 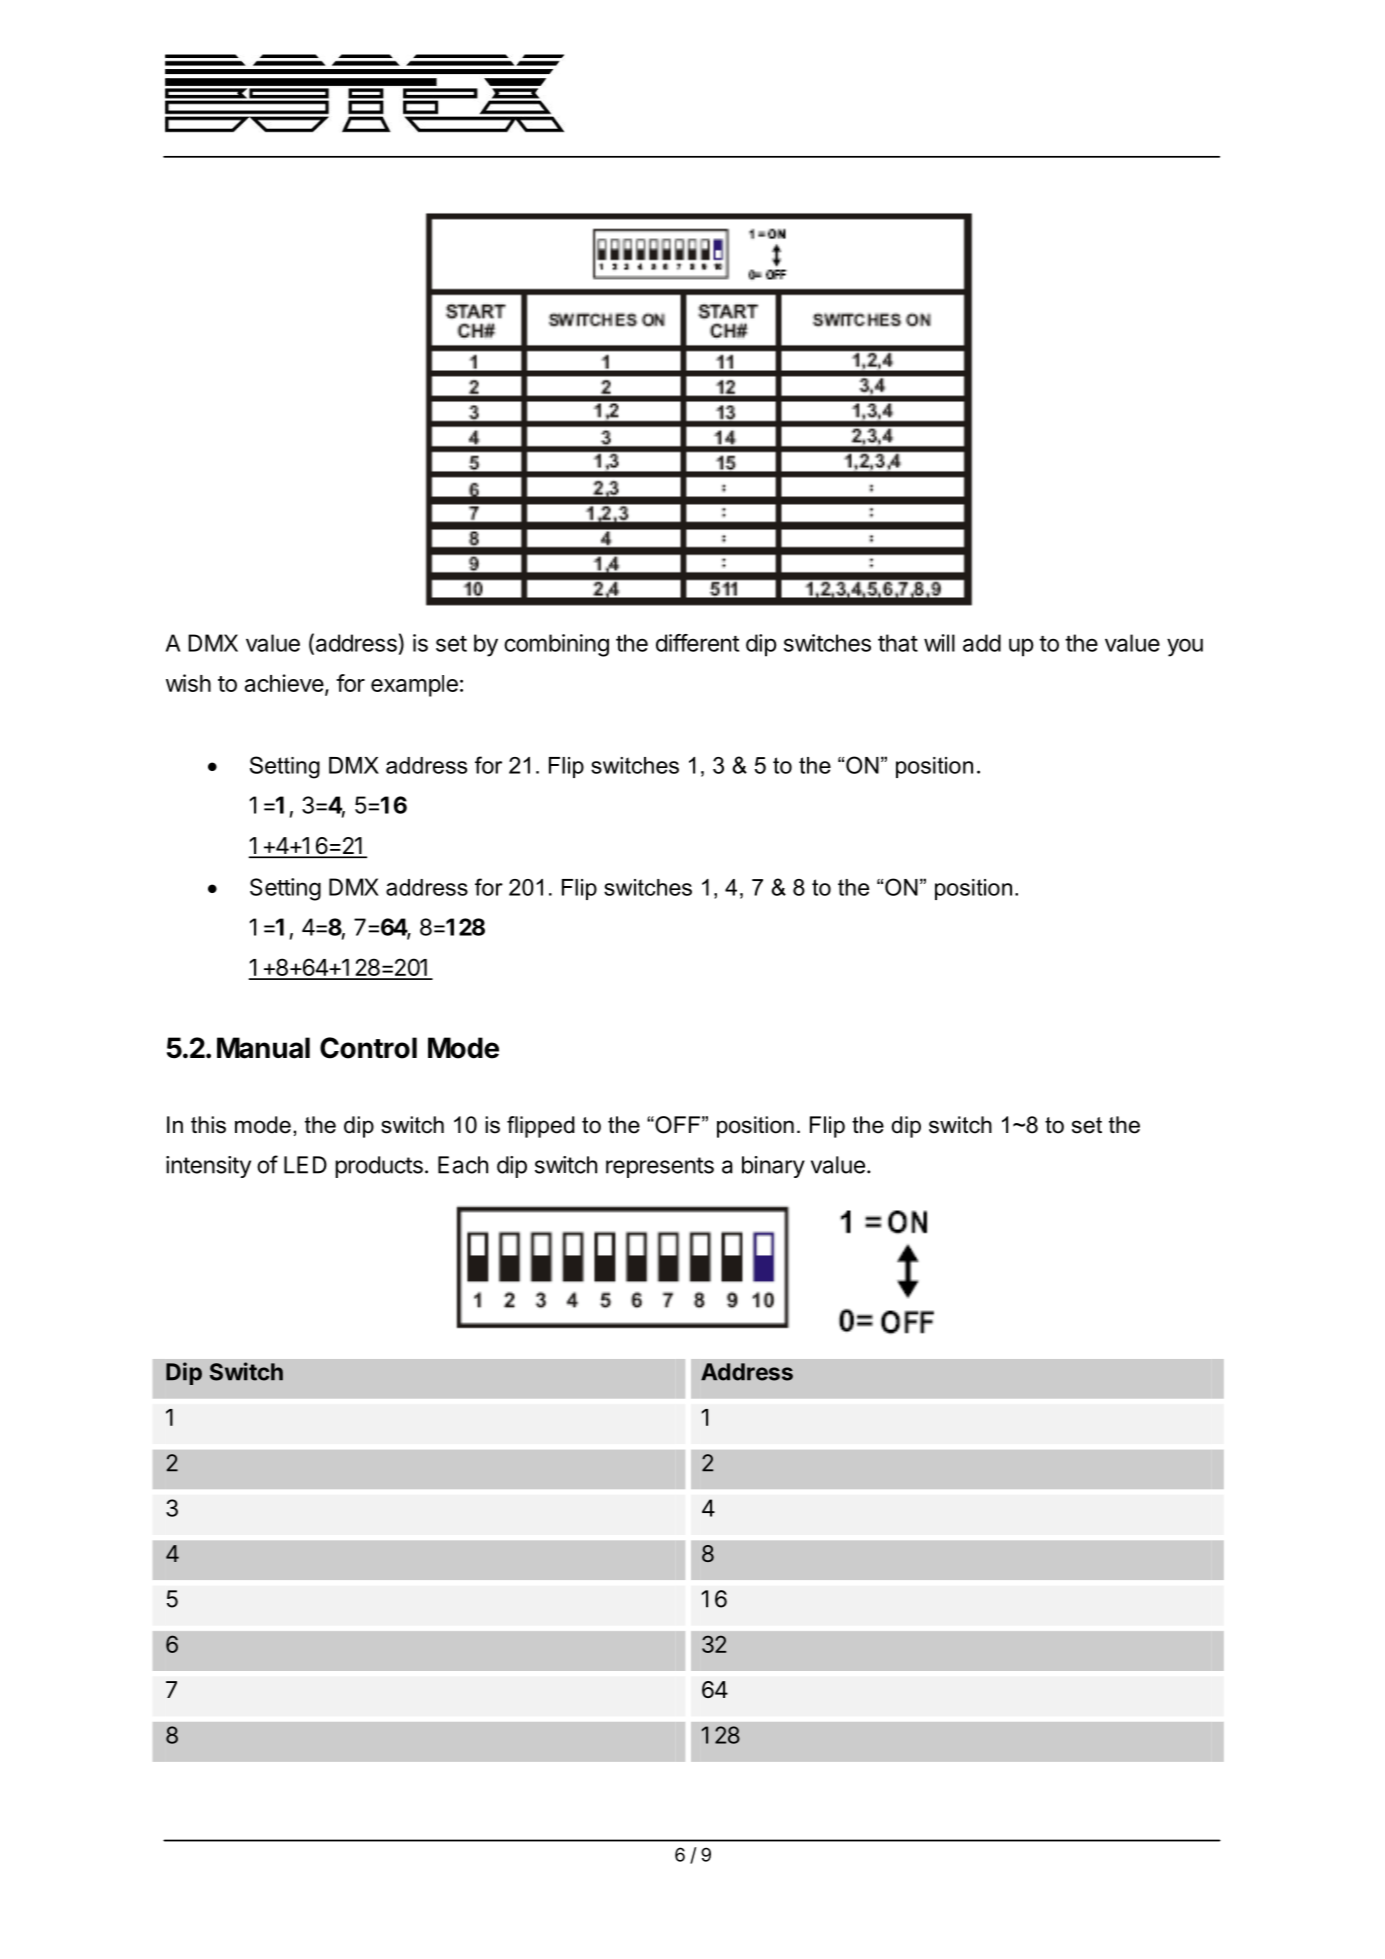 I want to click on wish, so click(x=188, y=683).
